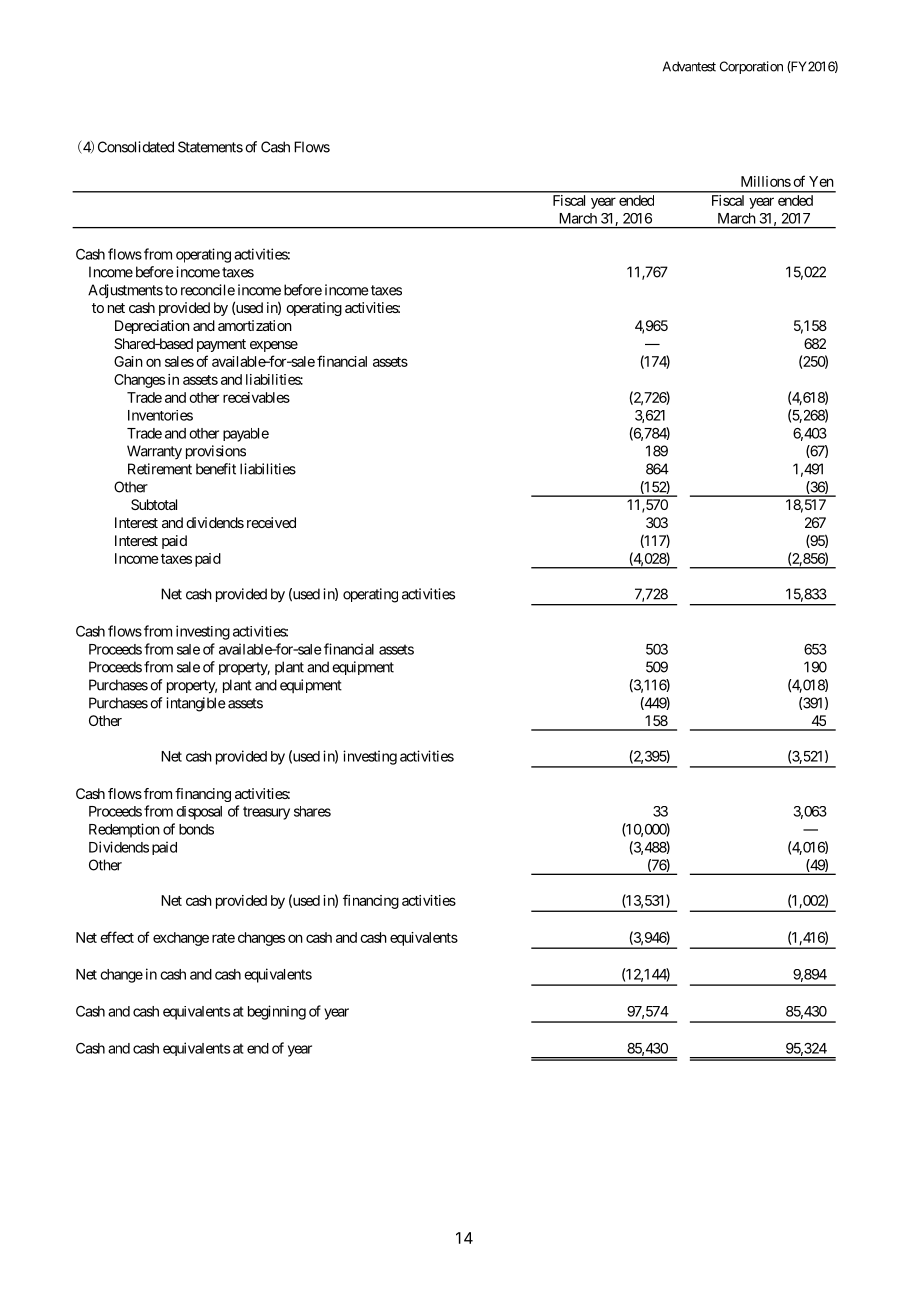 The width and height of the document is (924, 1308). I want to click on reconcile, so click(208, 290).
